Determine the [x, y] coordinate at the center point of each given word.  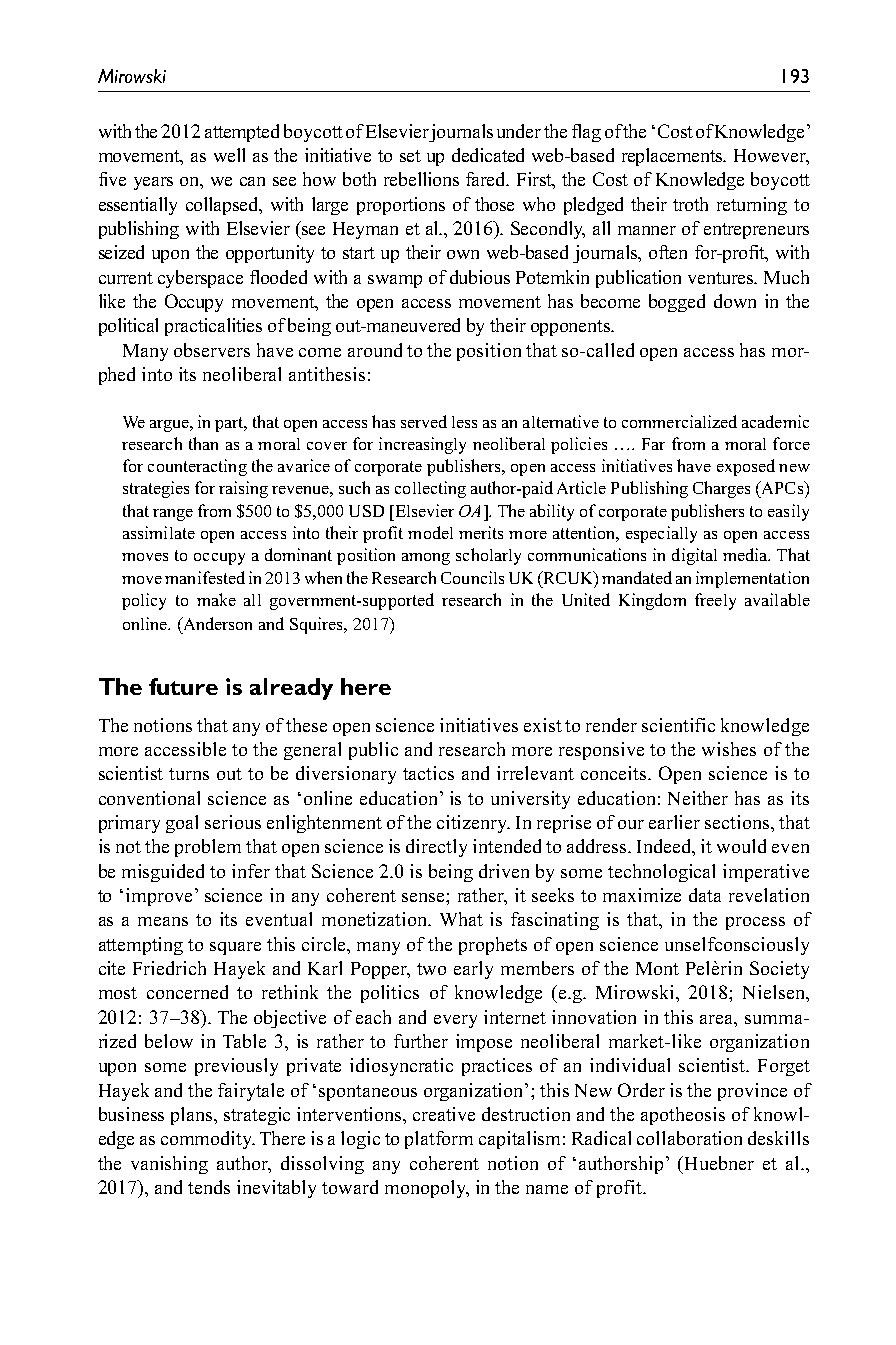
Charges [721, 489]
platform [439, 1140]
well [229, 155]
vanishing [169, 1165]
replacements [674, 157]
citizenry [473, 824]
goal [182, 824]
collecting [430, 489]
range [173, 515]
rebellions [421, 179]
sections [738, 822]
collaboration [689, 1138]
